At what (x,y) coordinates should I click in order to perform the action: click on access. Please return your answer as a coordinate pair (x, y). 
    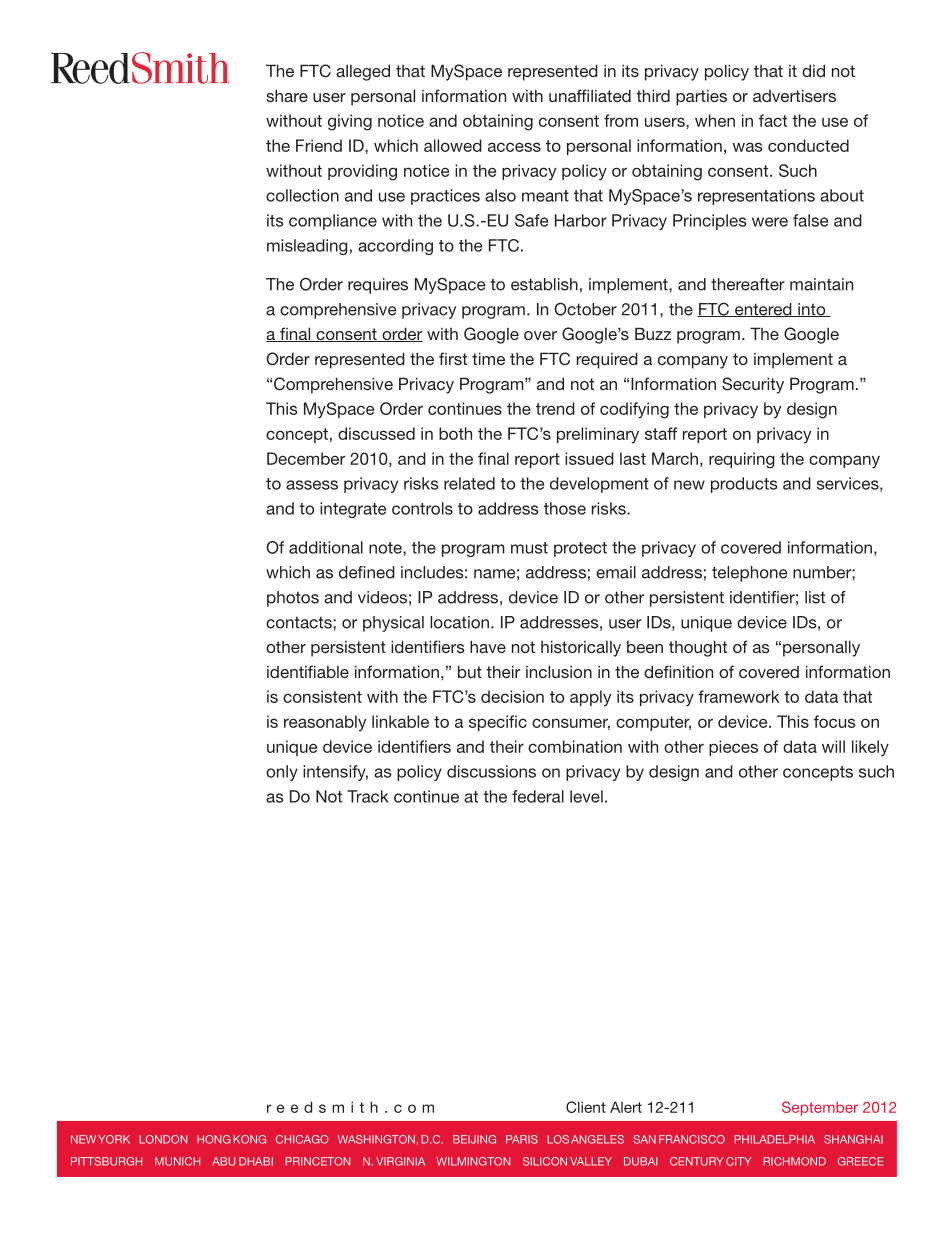
    Looking at the image, I should click on (514, 147).
